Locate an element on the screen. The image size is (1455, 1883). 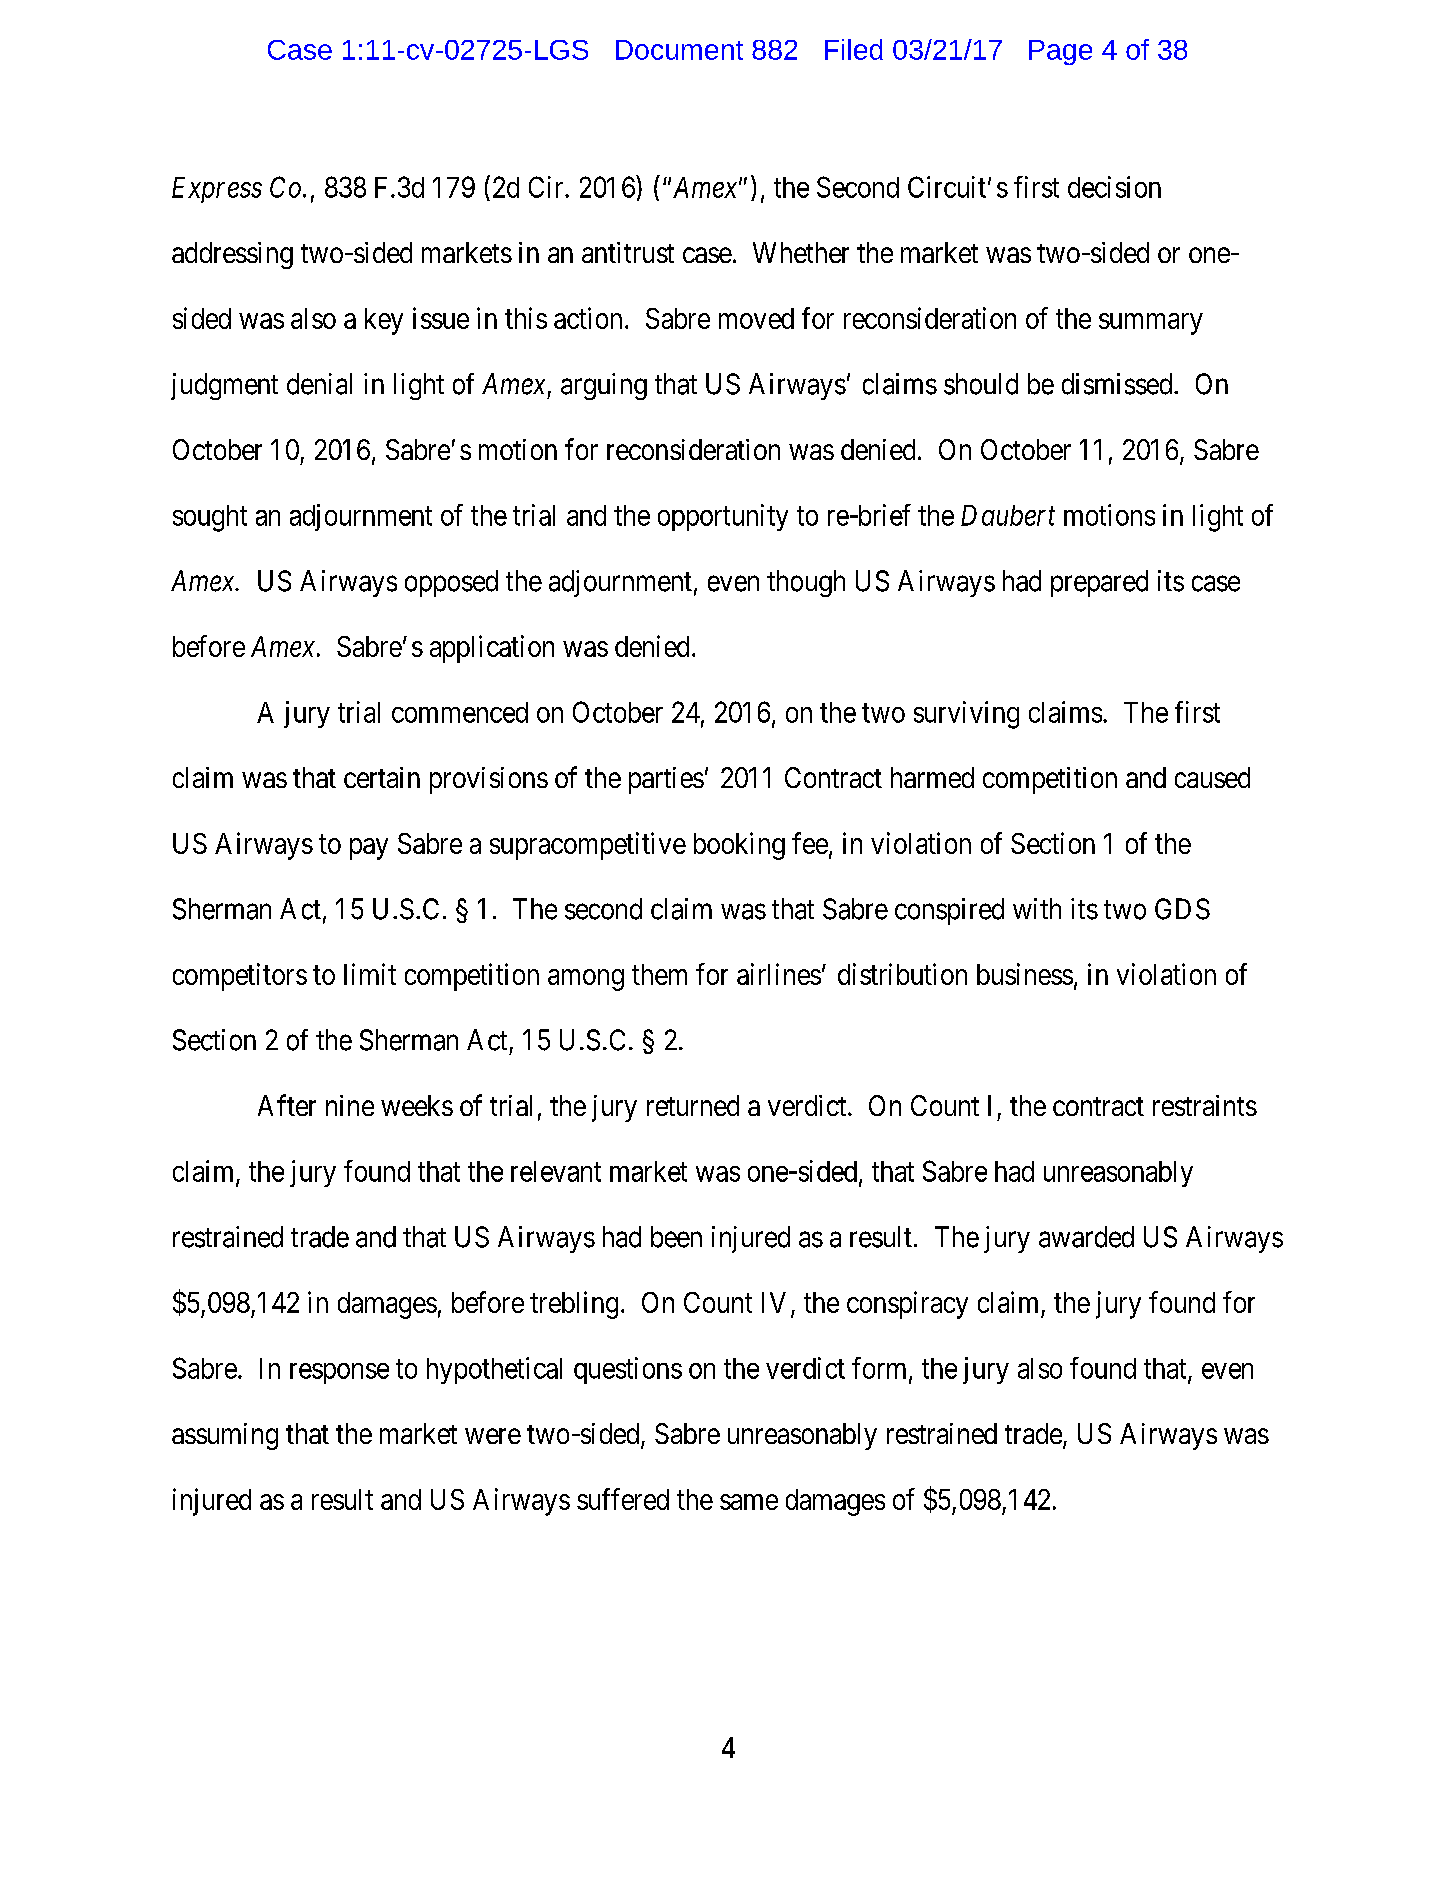
certain is located at coordinates (382, 777).
